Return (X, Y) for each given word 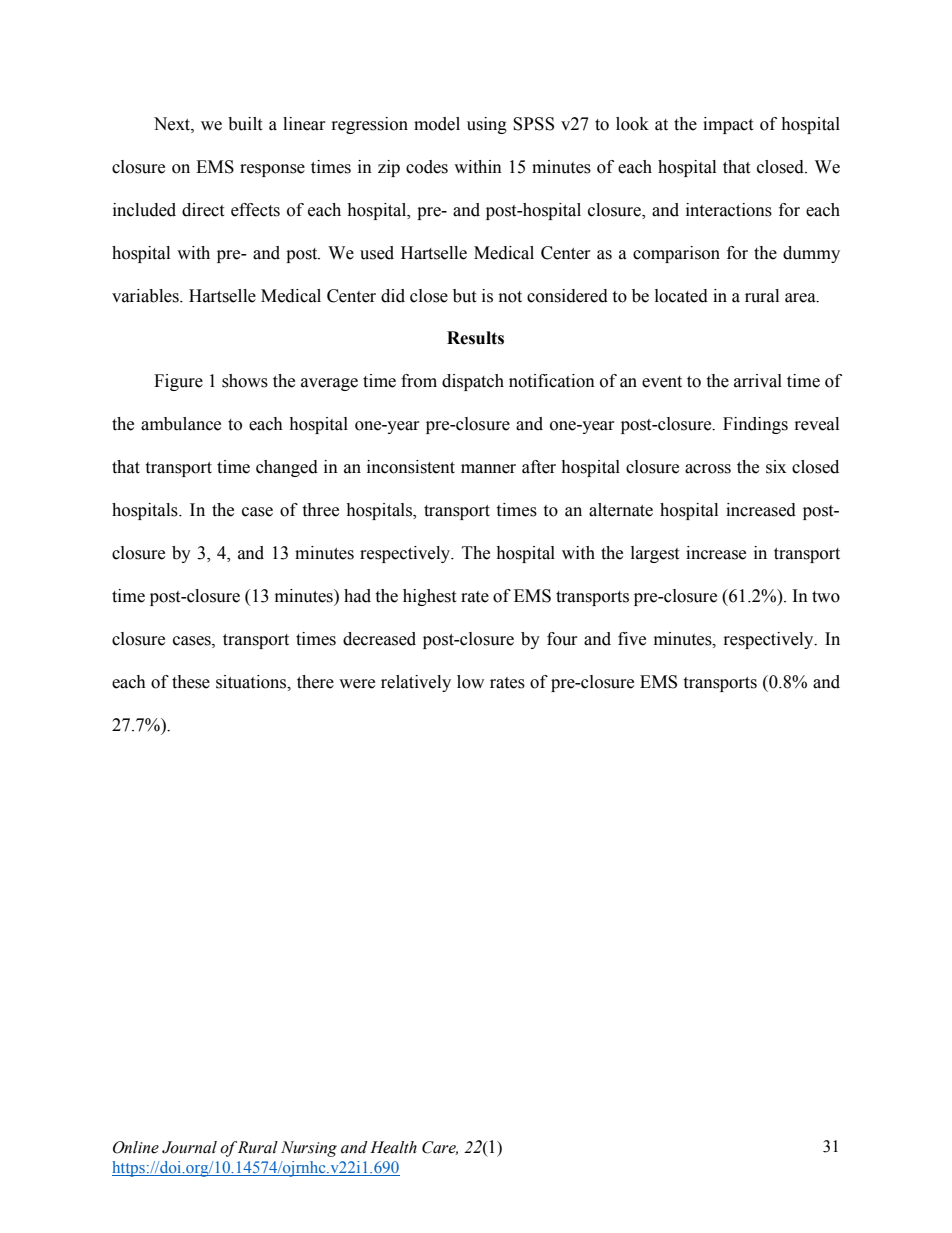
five (632, 639)
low (470, 682)
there (315, 682)
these (191, 682)
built (245, 124)
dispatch (473, 382)
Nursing (309, 1149)
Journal (189, 1147)
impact (728, 125)
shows (245, 381)
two (826, 597)
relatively (416, 683)
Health (393, 1147)
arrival (758, 381)
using (487, 125)
